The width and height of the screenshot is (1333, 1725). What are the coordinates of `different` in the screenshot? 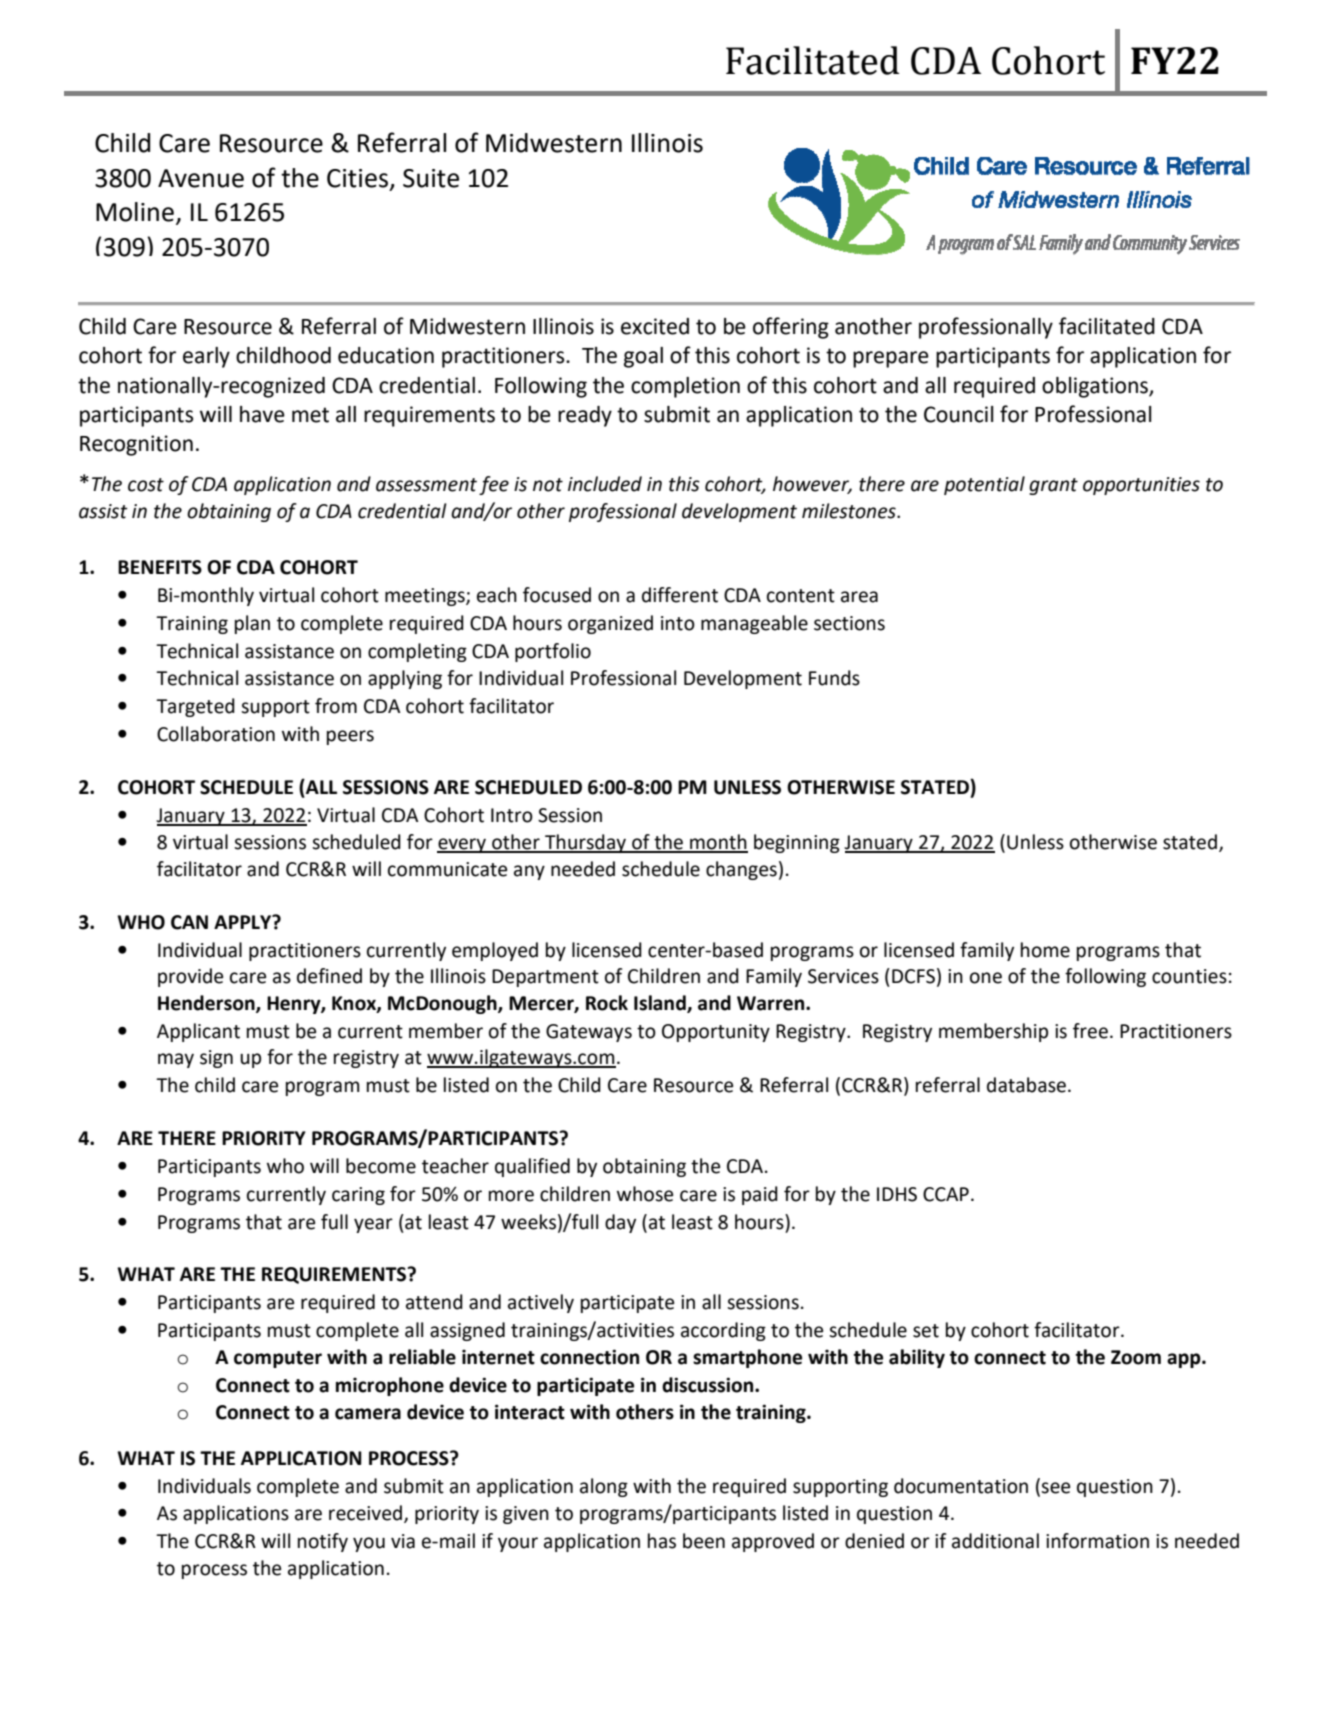 It's located at (680, 595).
